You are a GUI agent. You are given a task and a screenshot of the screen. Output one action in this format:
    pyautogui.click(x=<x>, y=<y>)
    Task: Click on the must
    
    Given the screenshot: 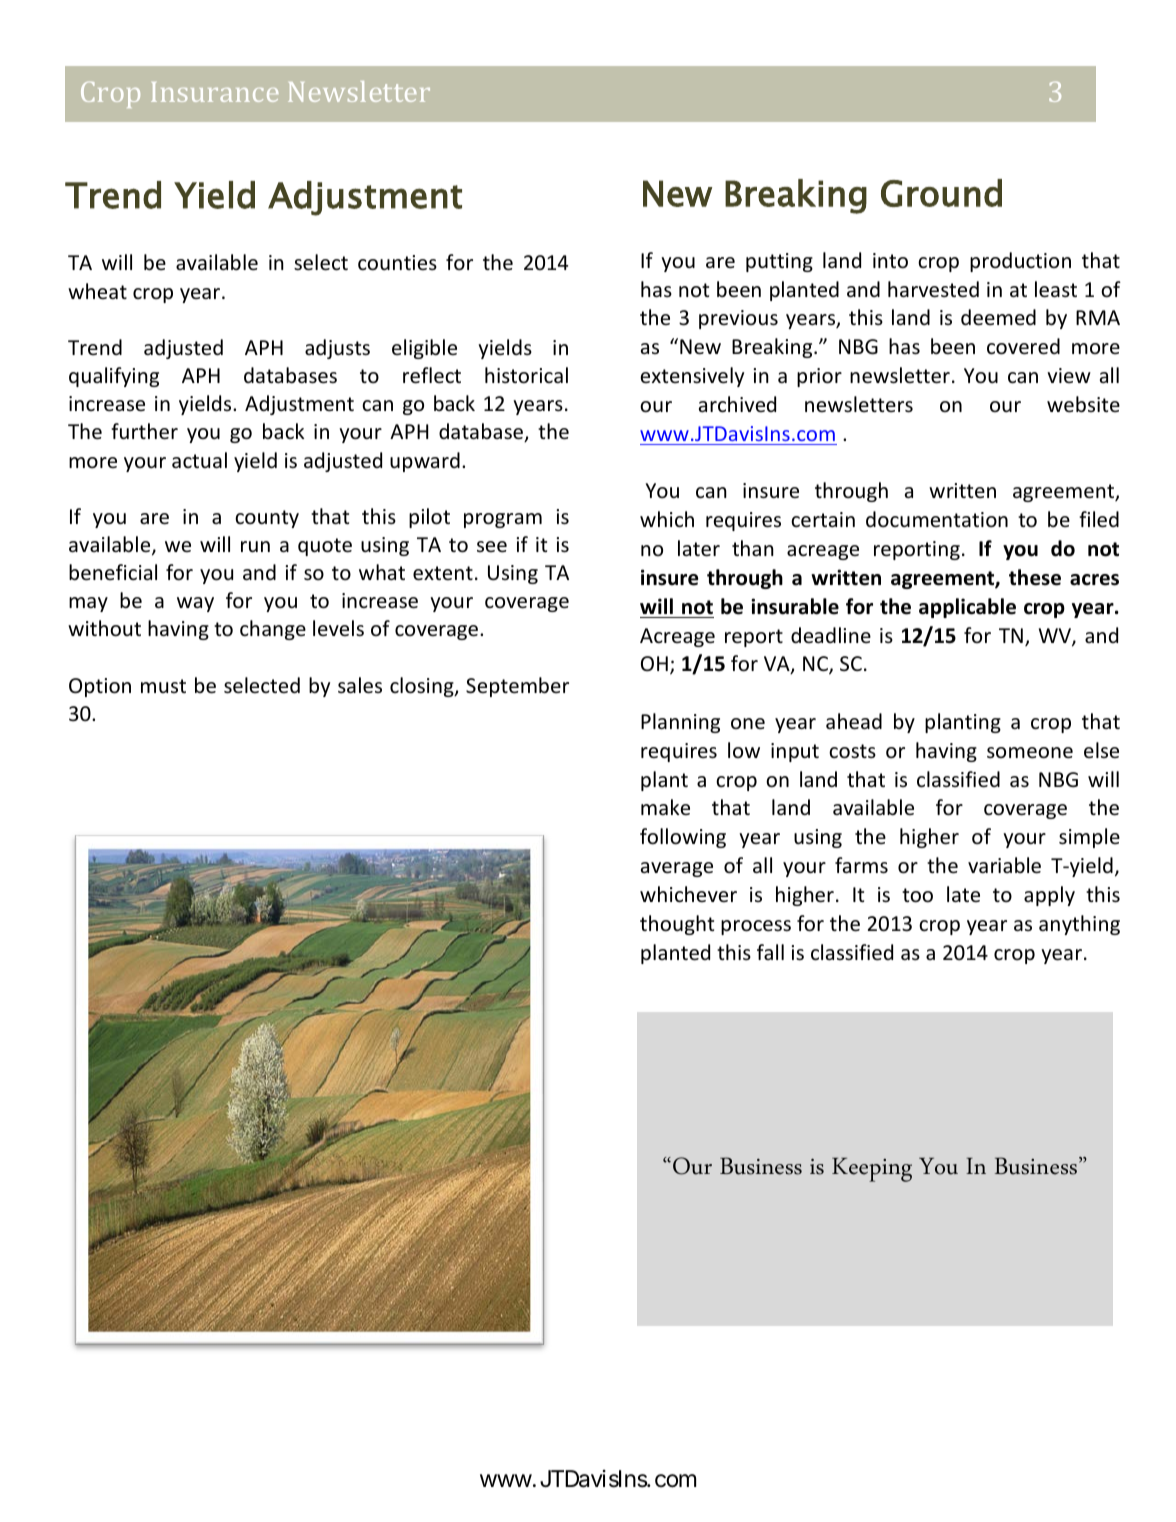 What is the action you would take?
    pyautogui.click(x=163, y=686)
